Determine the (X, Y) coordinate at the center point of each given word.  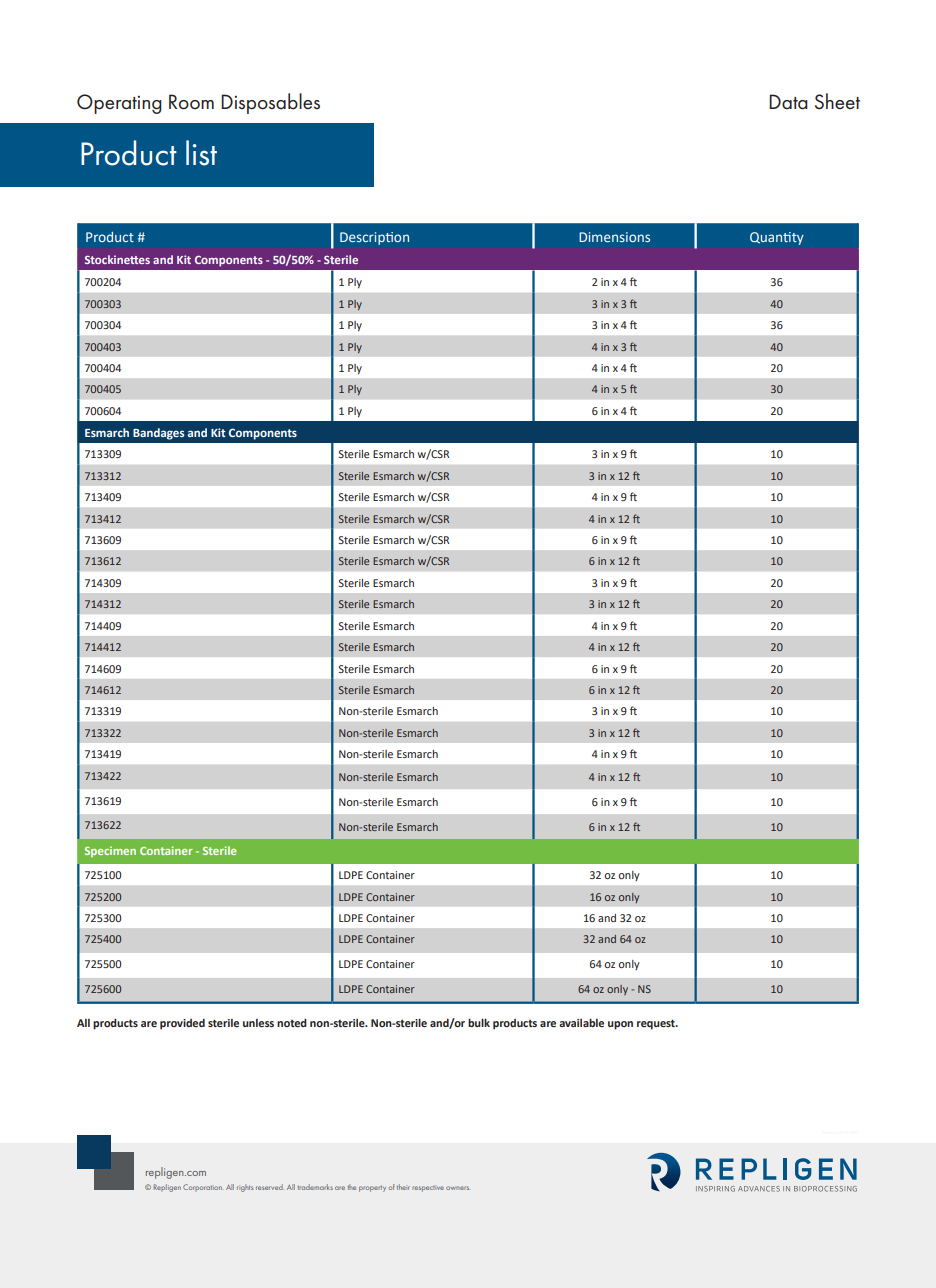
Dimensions (614, 237)
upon (620, 1025)
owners (458, 1188)
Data (788, 102)
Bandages (158, 434)
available (581, 1023)
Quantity (777, 238)
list (201, 153)
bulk (479, 1023)
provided (182, 1024)
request (657, 1024)
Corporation (202, 1188)
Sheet (837, 101)
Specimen (110, 851)
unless (258, 1023)
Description (374, 238)
